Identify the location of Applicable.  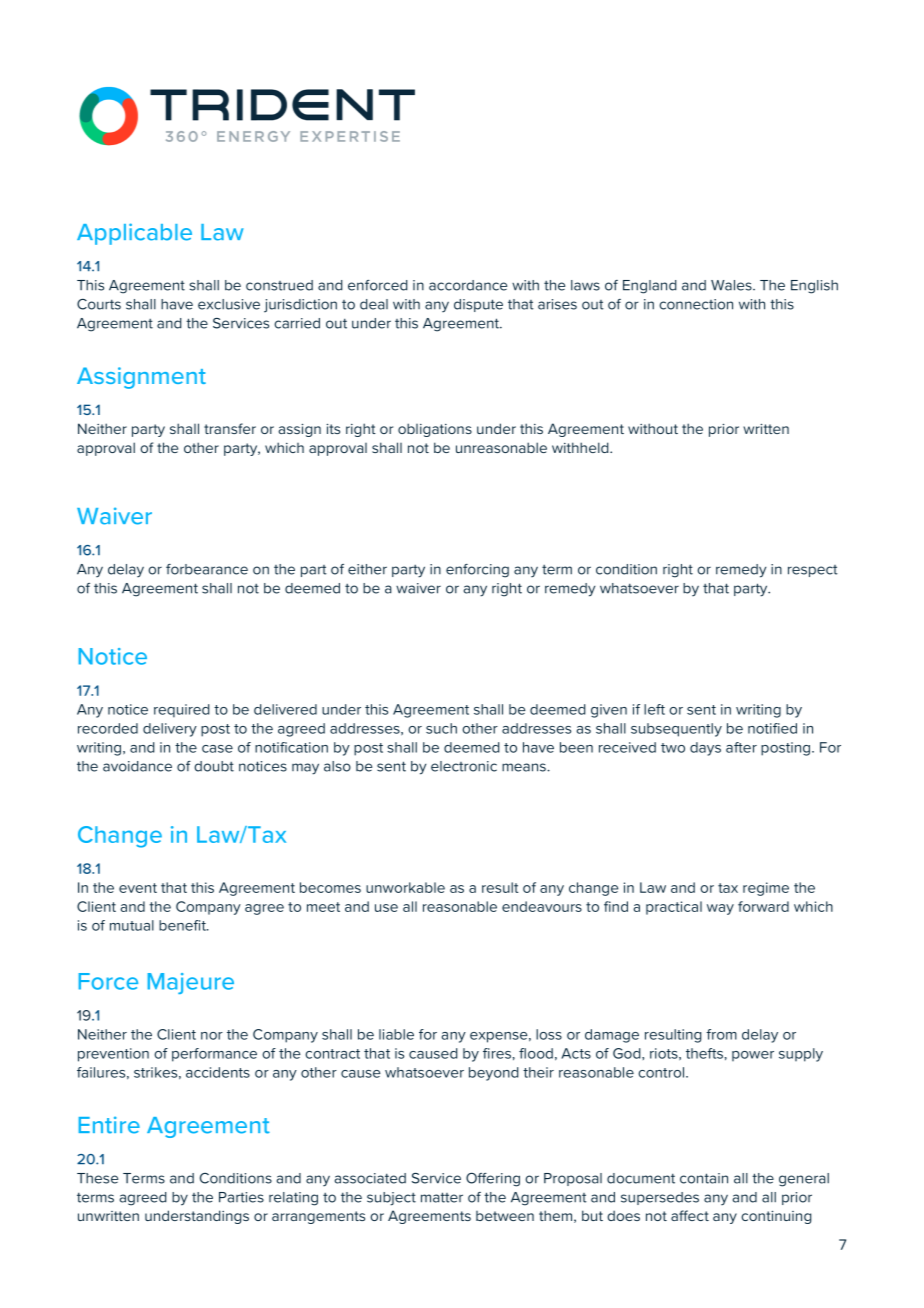
(134, 234).
